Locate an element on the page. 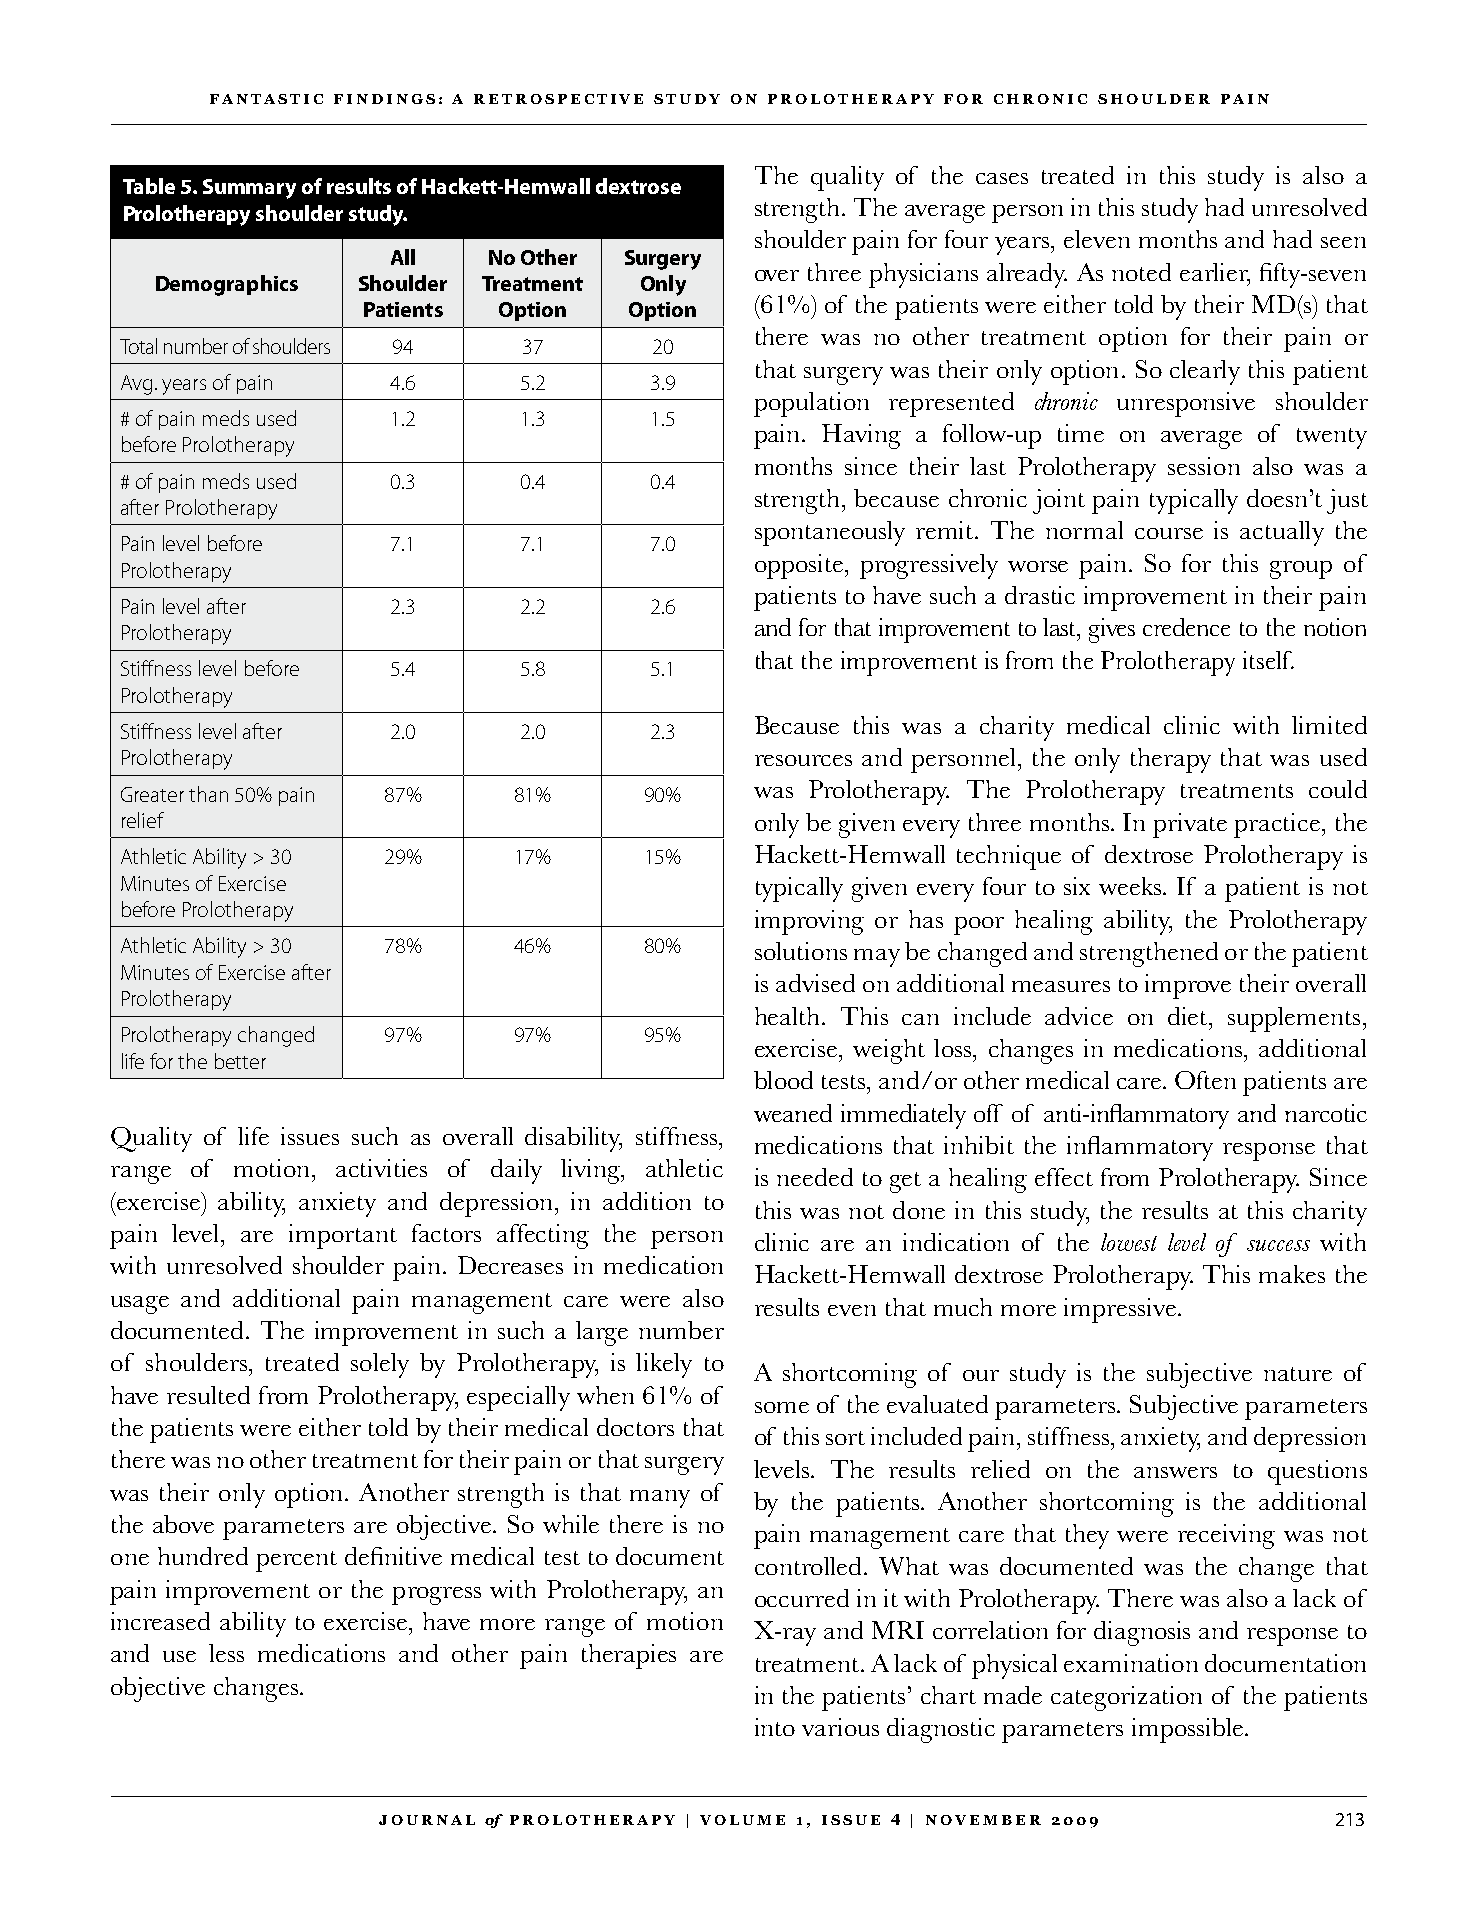  into is located at coordinates (775, 1727).
